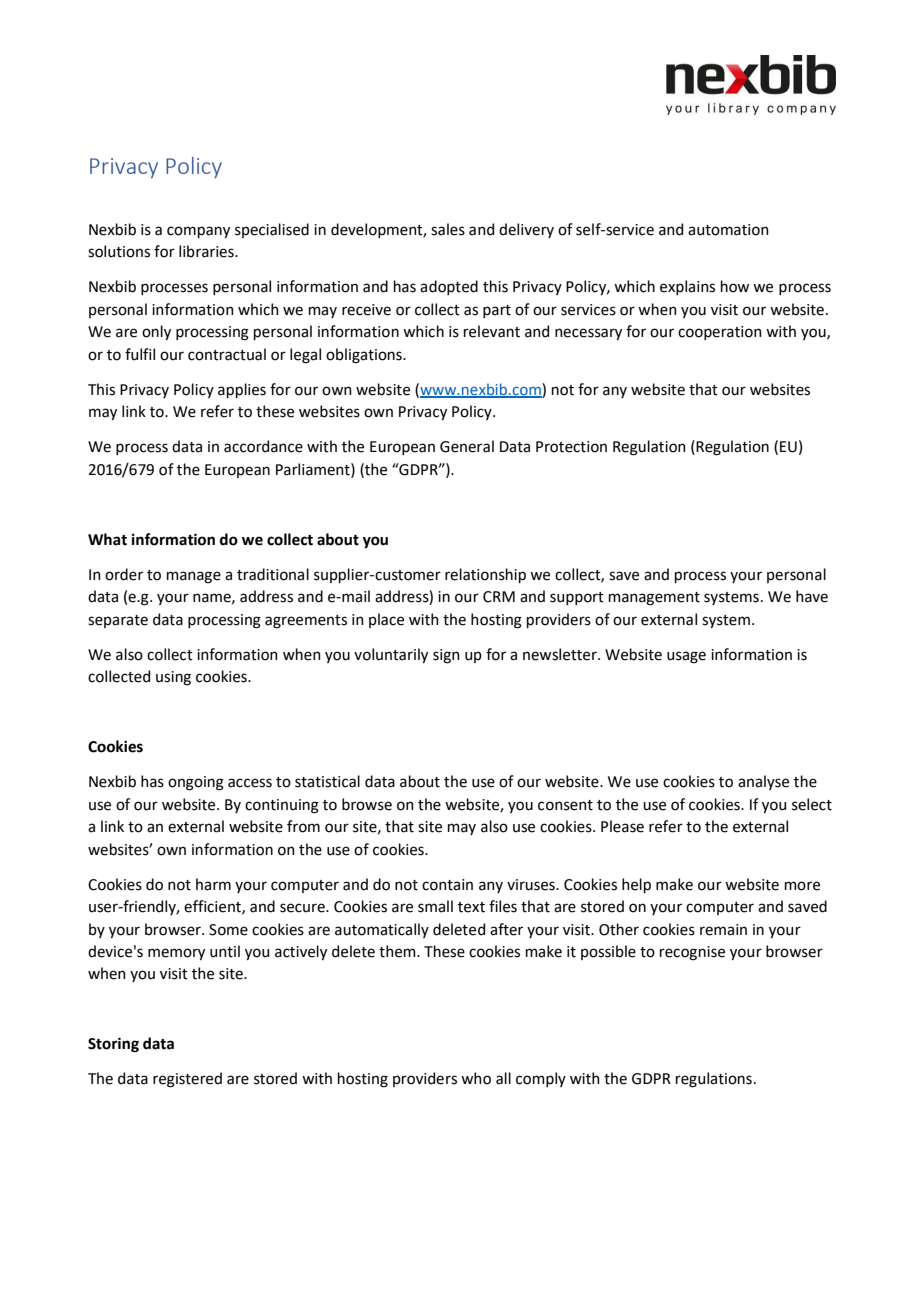 Image resolution: width=924 pixels, height=1308 pixels. What do you see at coordinates (728, 230) in the screenshot?
I see `automation` at bounding box center [728, 230].
